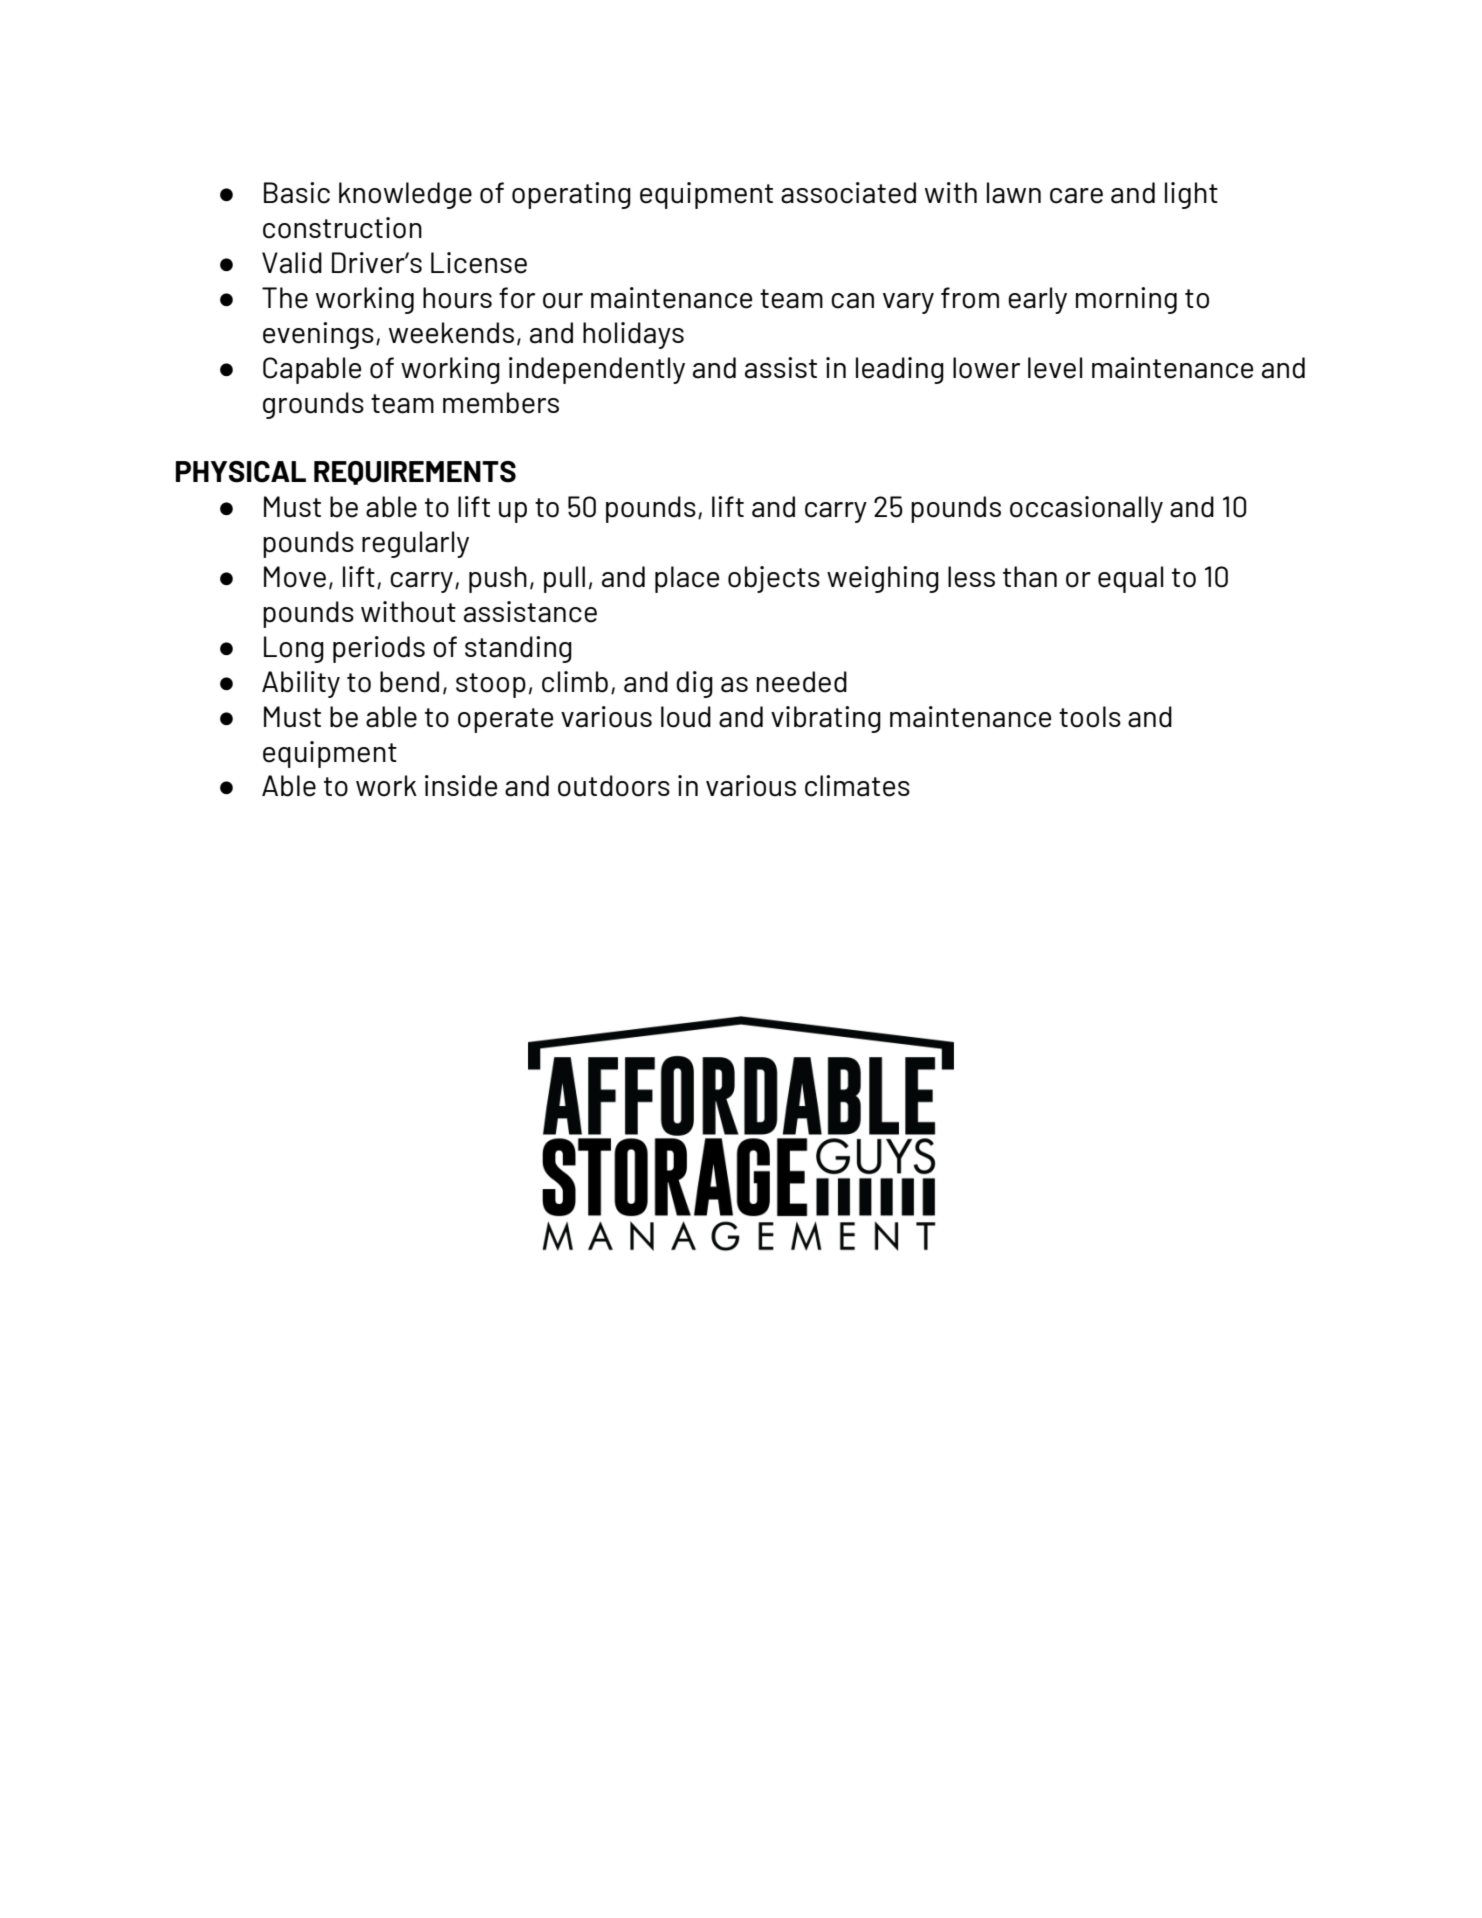 Image resolution: width=1482 pixels, height=1918 pixels. What do you see at coordinates (461, 786) in the screenshot?
I see `inside` at bounding box center [461, 786].
